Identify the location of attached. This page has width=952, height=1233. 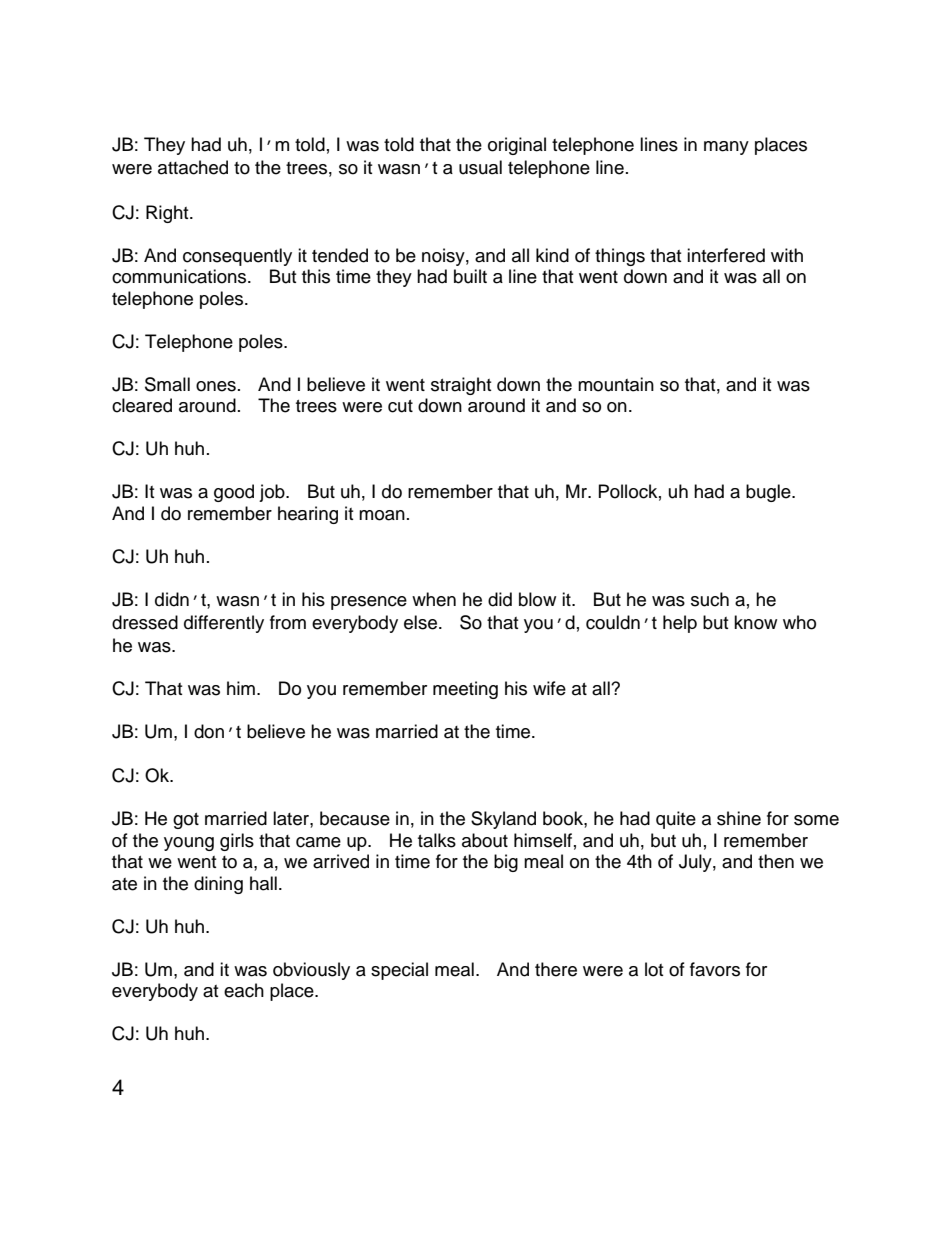
(193, 167).
